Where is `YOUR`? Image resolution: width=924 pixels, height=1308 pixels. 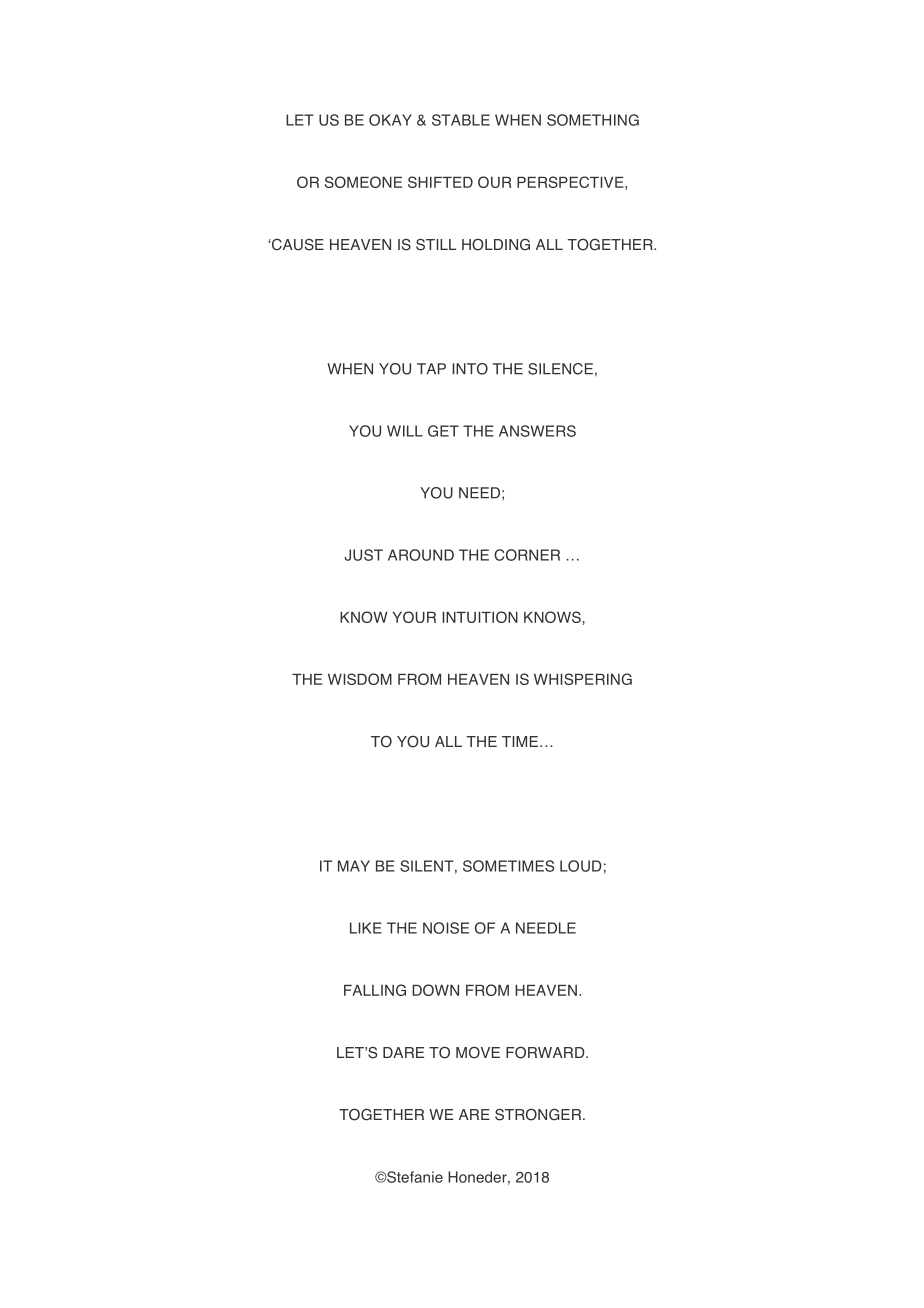 YOUR is located at coordinates (414, 617).
